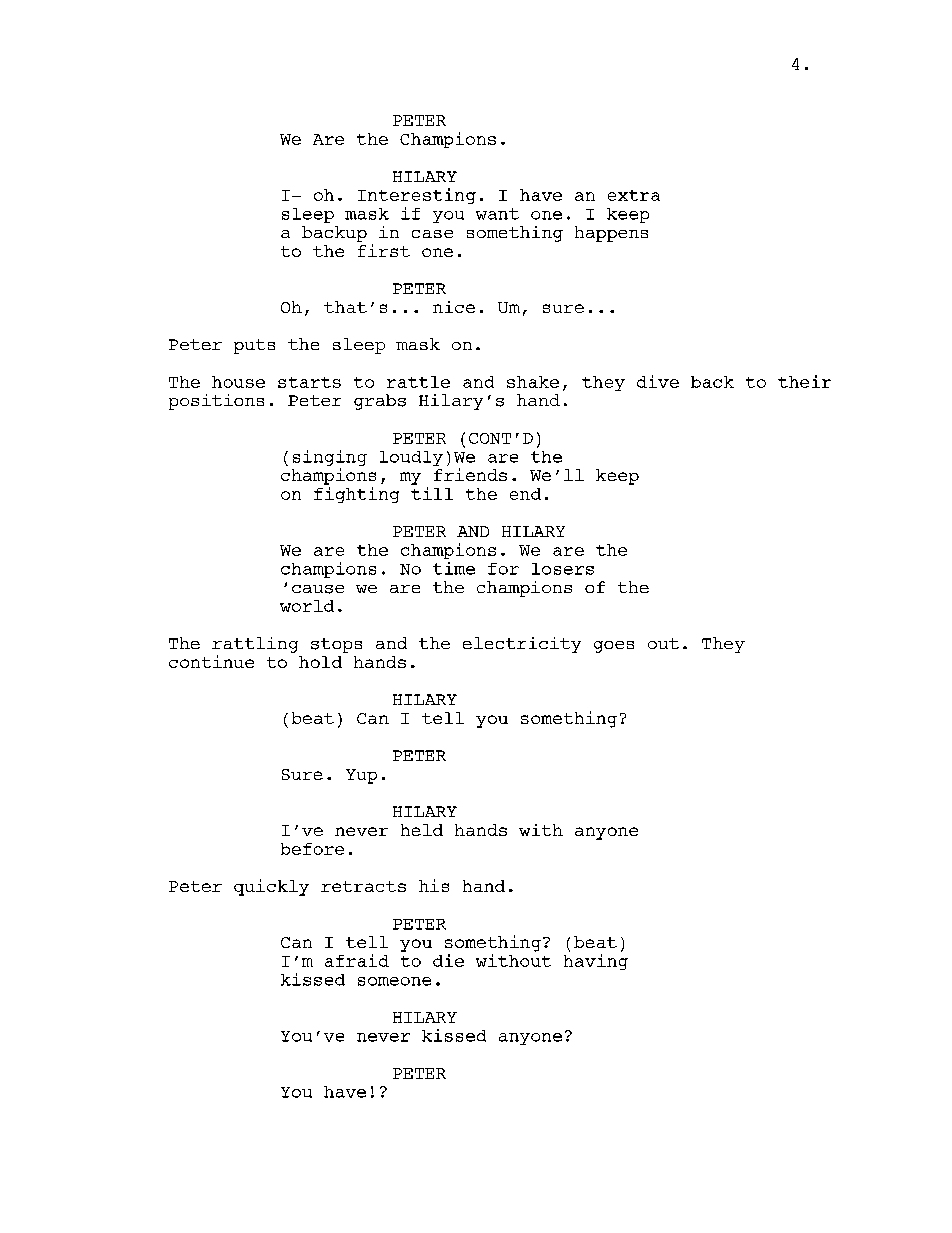  Describe the element at coordinates (318, 589) in the screenshot. I see `cause` at that location.
